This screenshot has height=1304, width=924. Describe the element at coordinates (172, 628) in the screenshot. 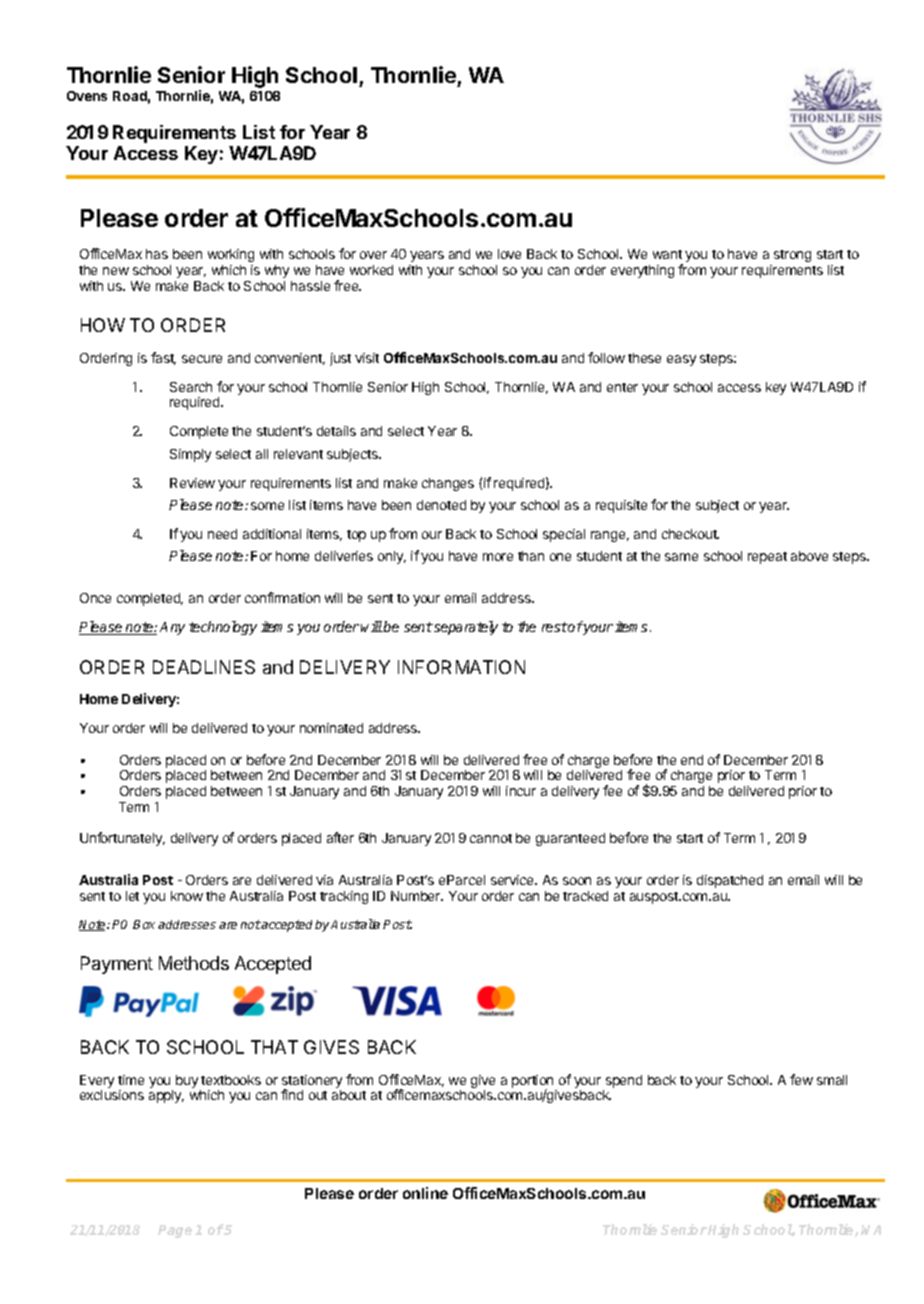

I see `Any` at that location.
